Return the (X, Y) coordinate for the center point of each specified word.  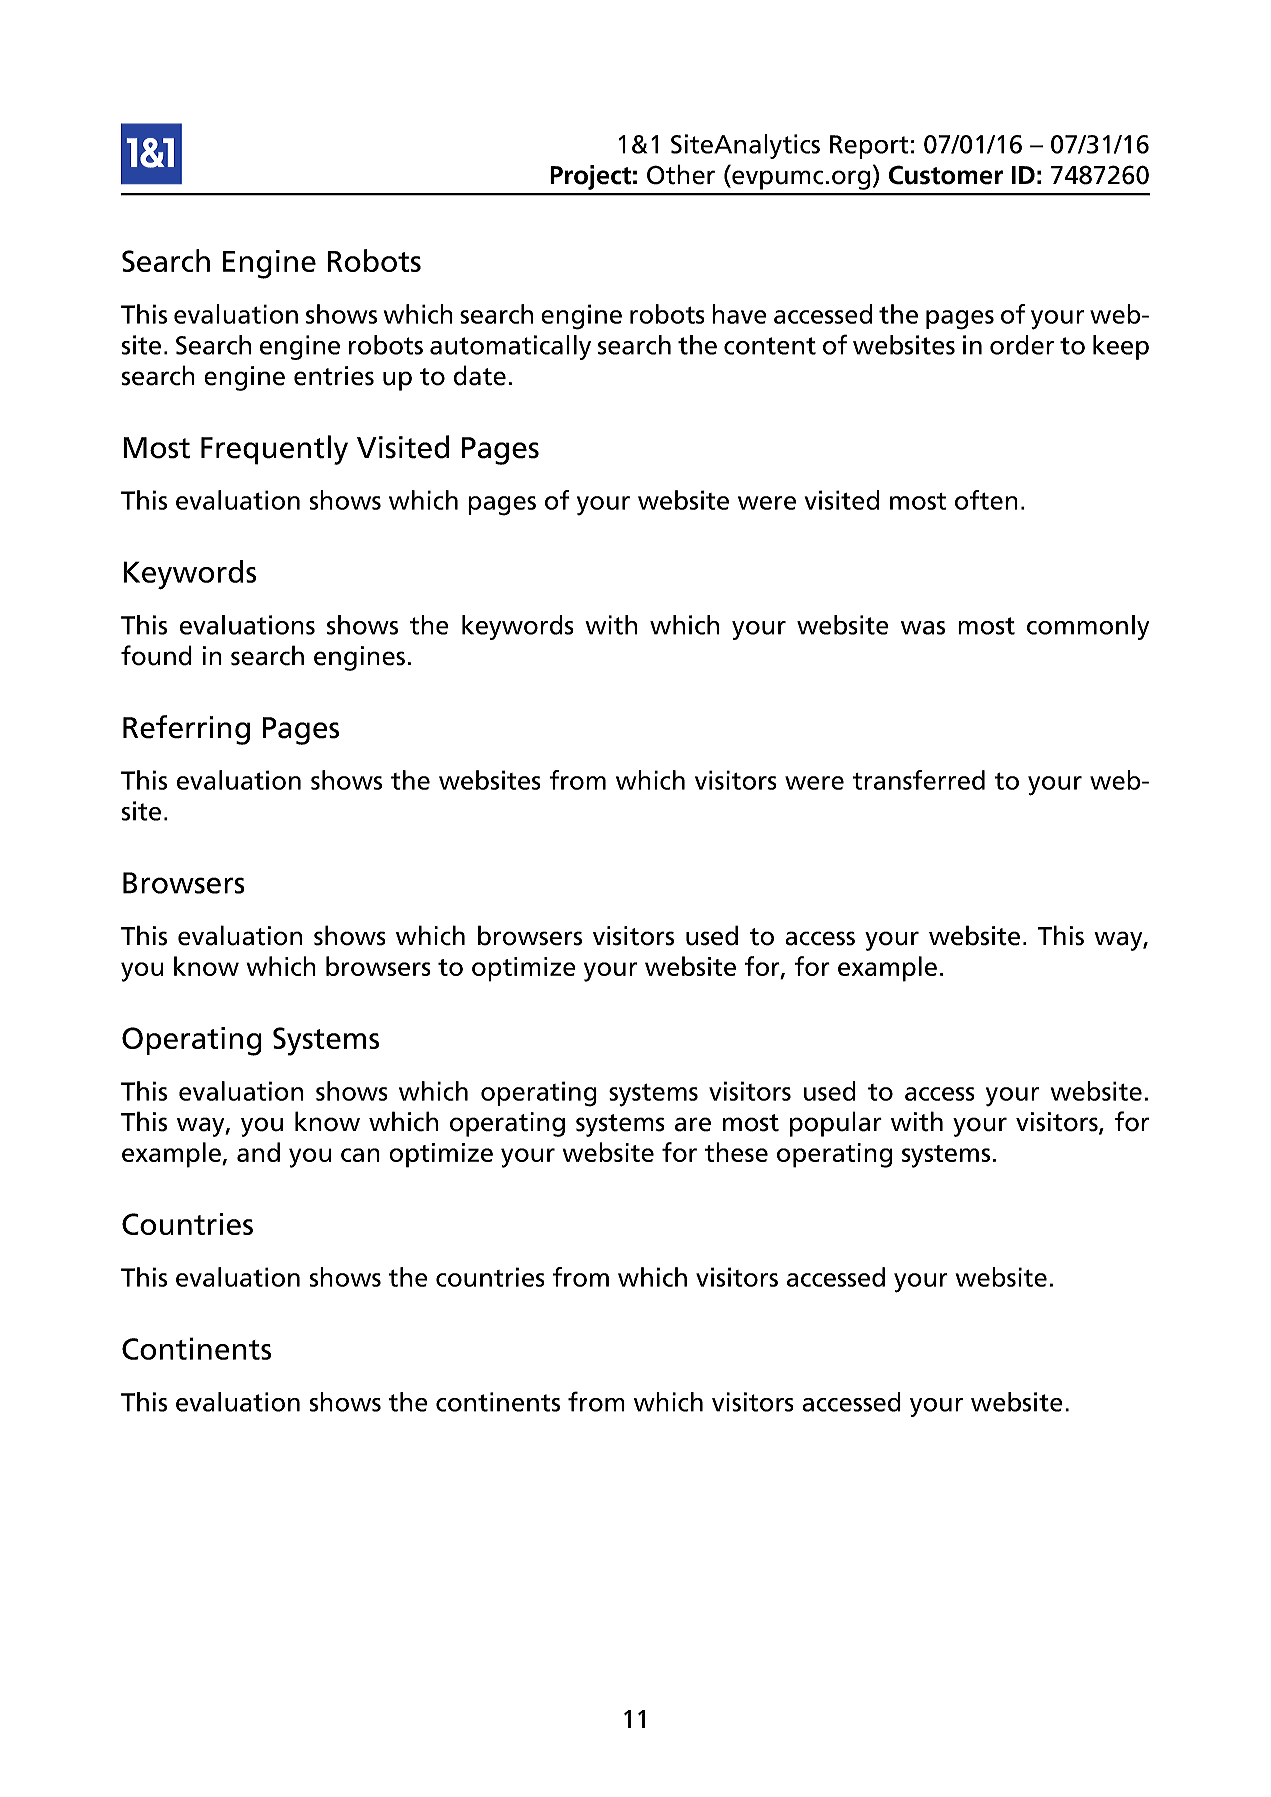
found (156, 655)
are (693, 1124)
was (923, 628)
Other (681, 174)
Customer (946, 175)
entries (334, 376)
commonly (1088, 627)
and (258, 1152)
